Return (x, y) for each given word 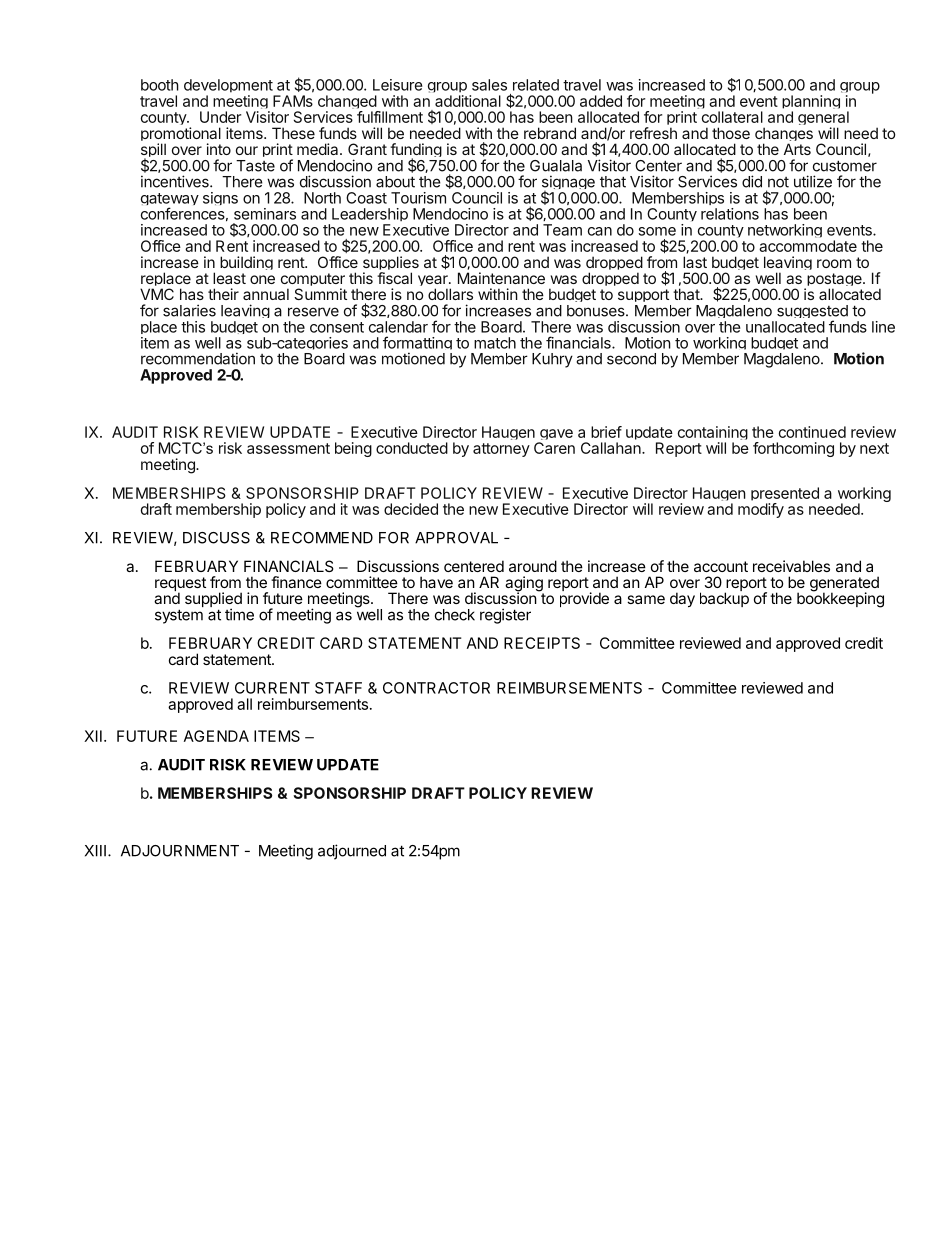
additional (468, 101)
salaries (189, 310)
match (495, 343)
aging (524, 585)
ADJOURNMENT (180, 851)
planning (811, 104)
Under (220, 117)
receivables (791, 566)
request (180, 585)
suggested (811, 313)
